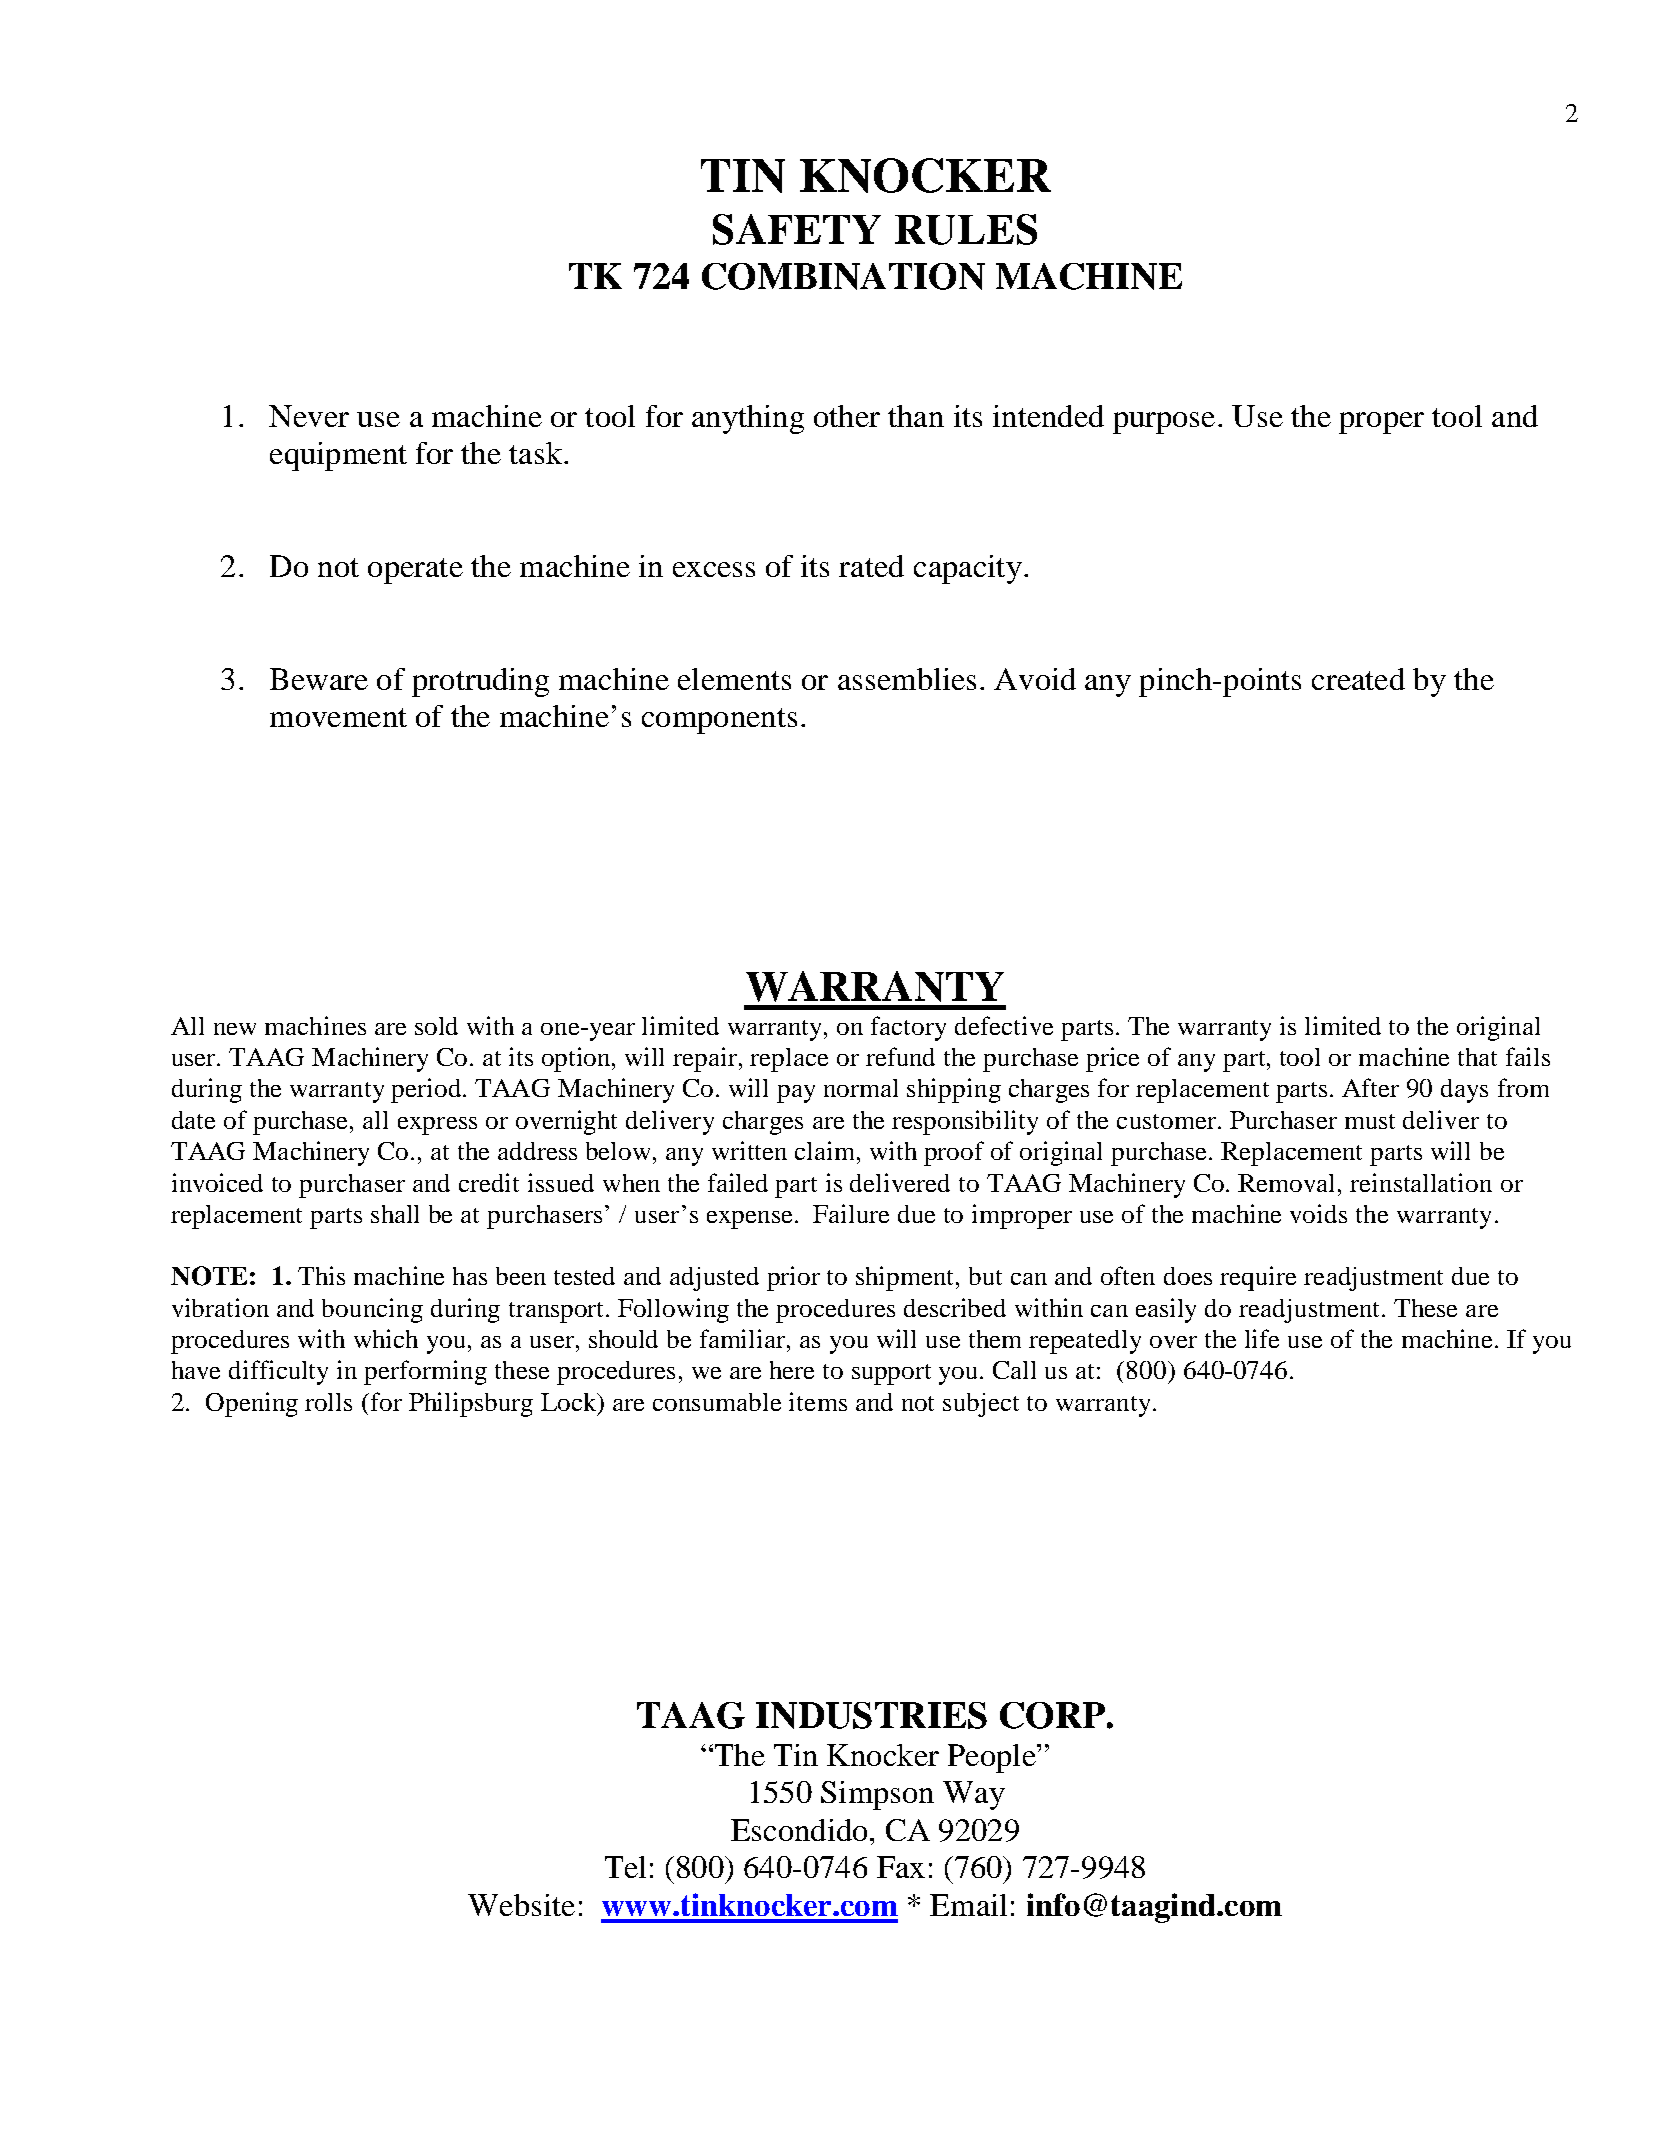  I want to click on normal, so click(861, 1088).
